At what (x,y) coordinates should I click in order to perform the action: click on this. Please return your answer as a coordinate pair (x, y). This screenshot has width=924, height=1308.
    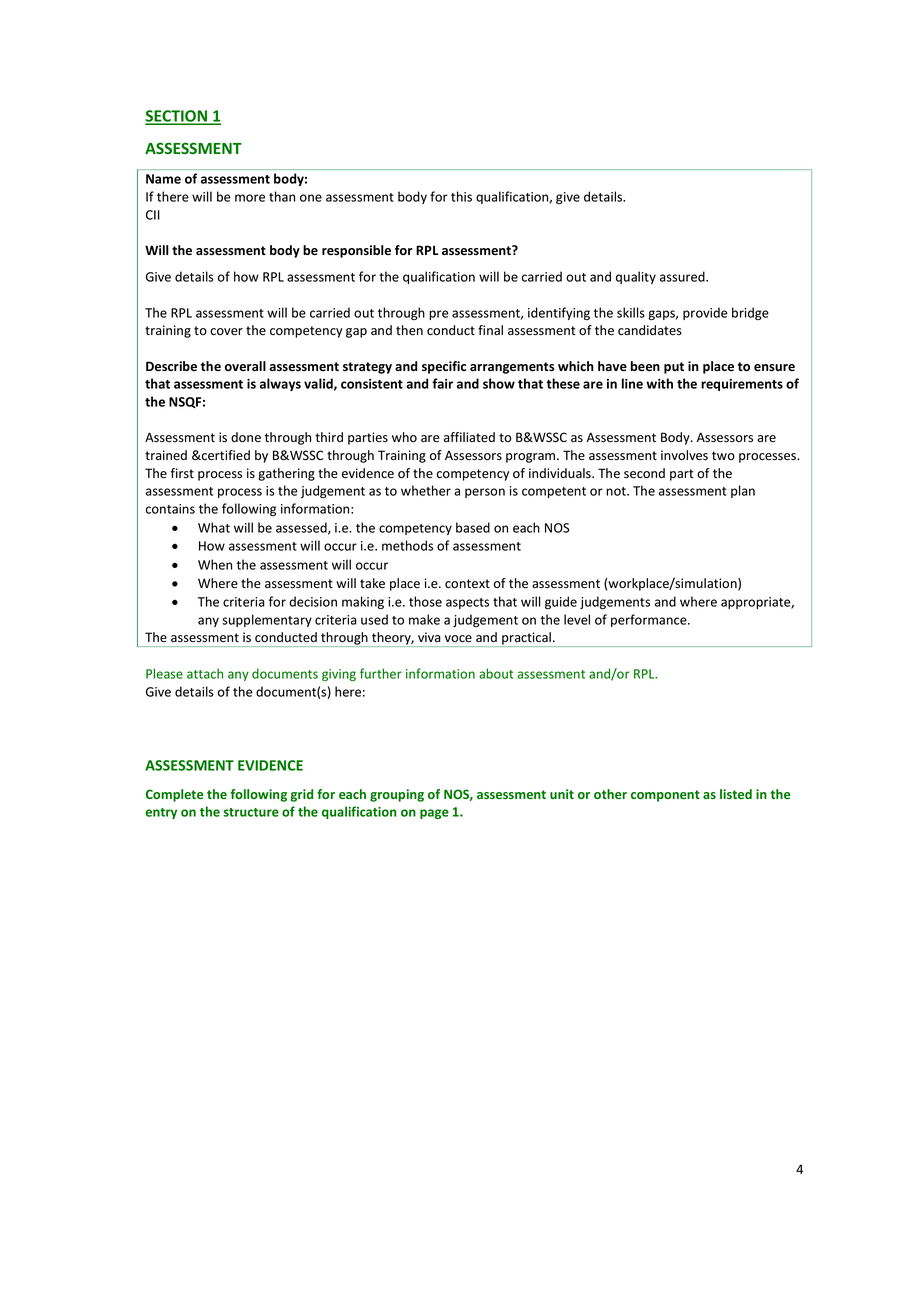
    Looking at the image, I should click on (461, 196).
